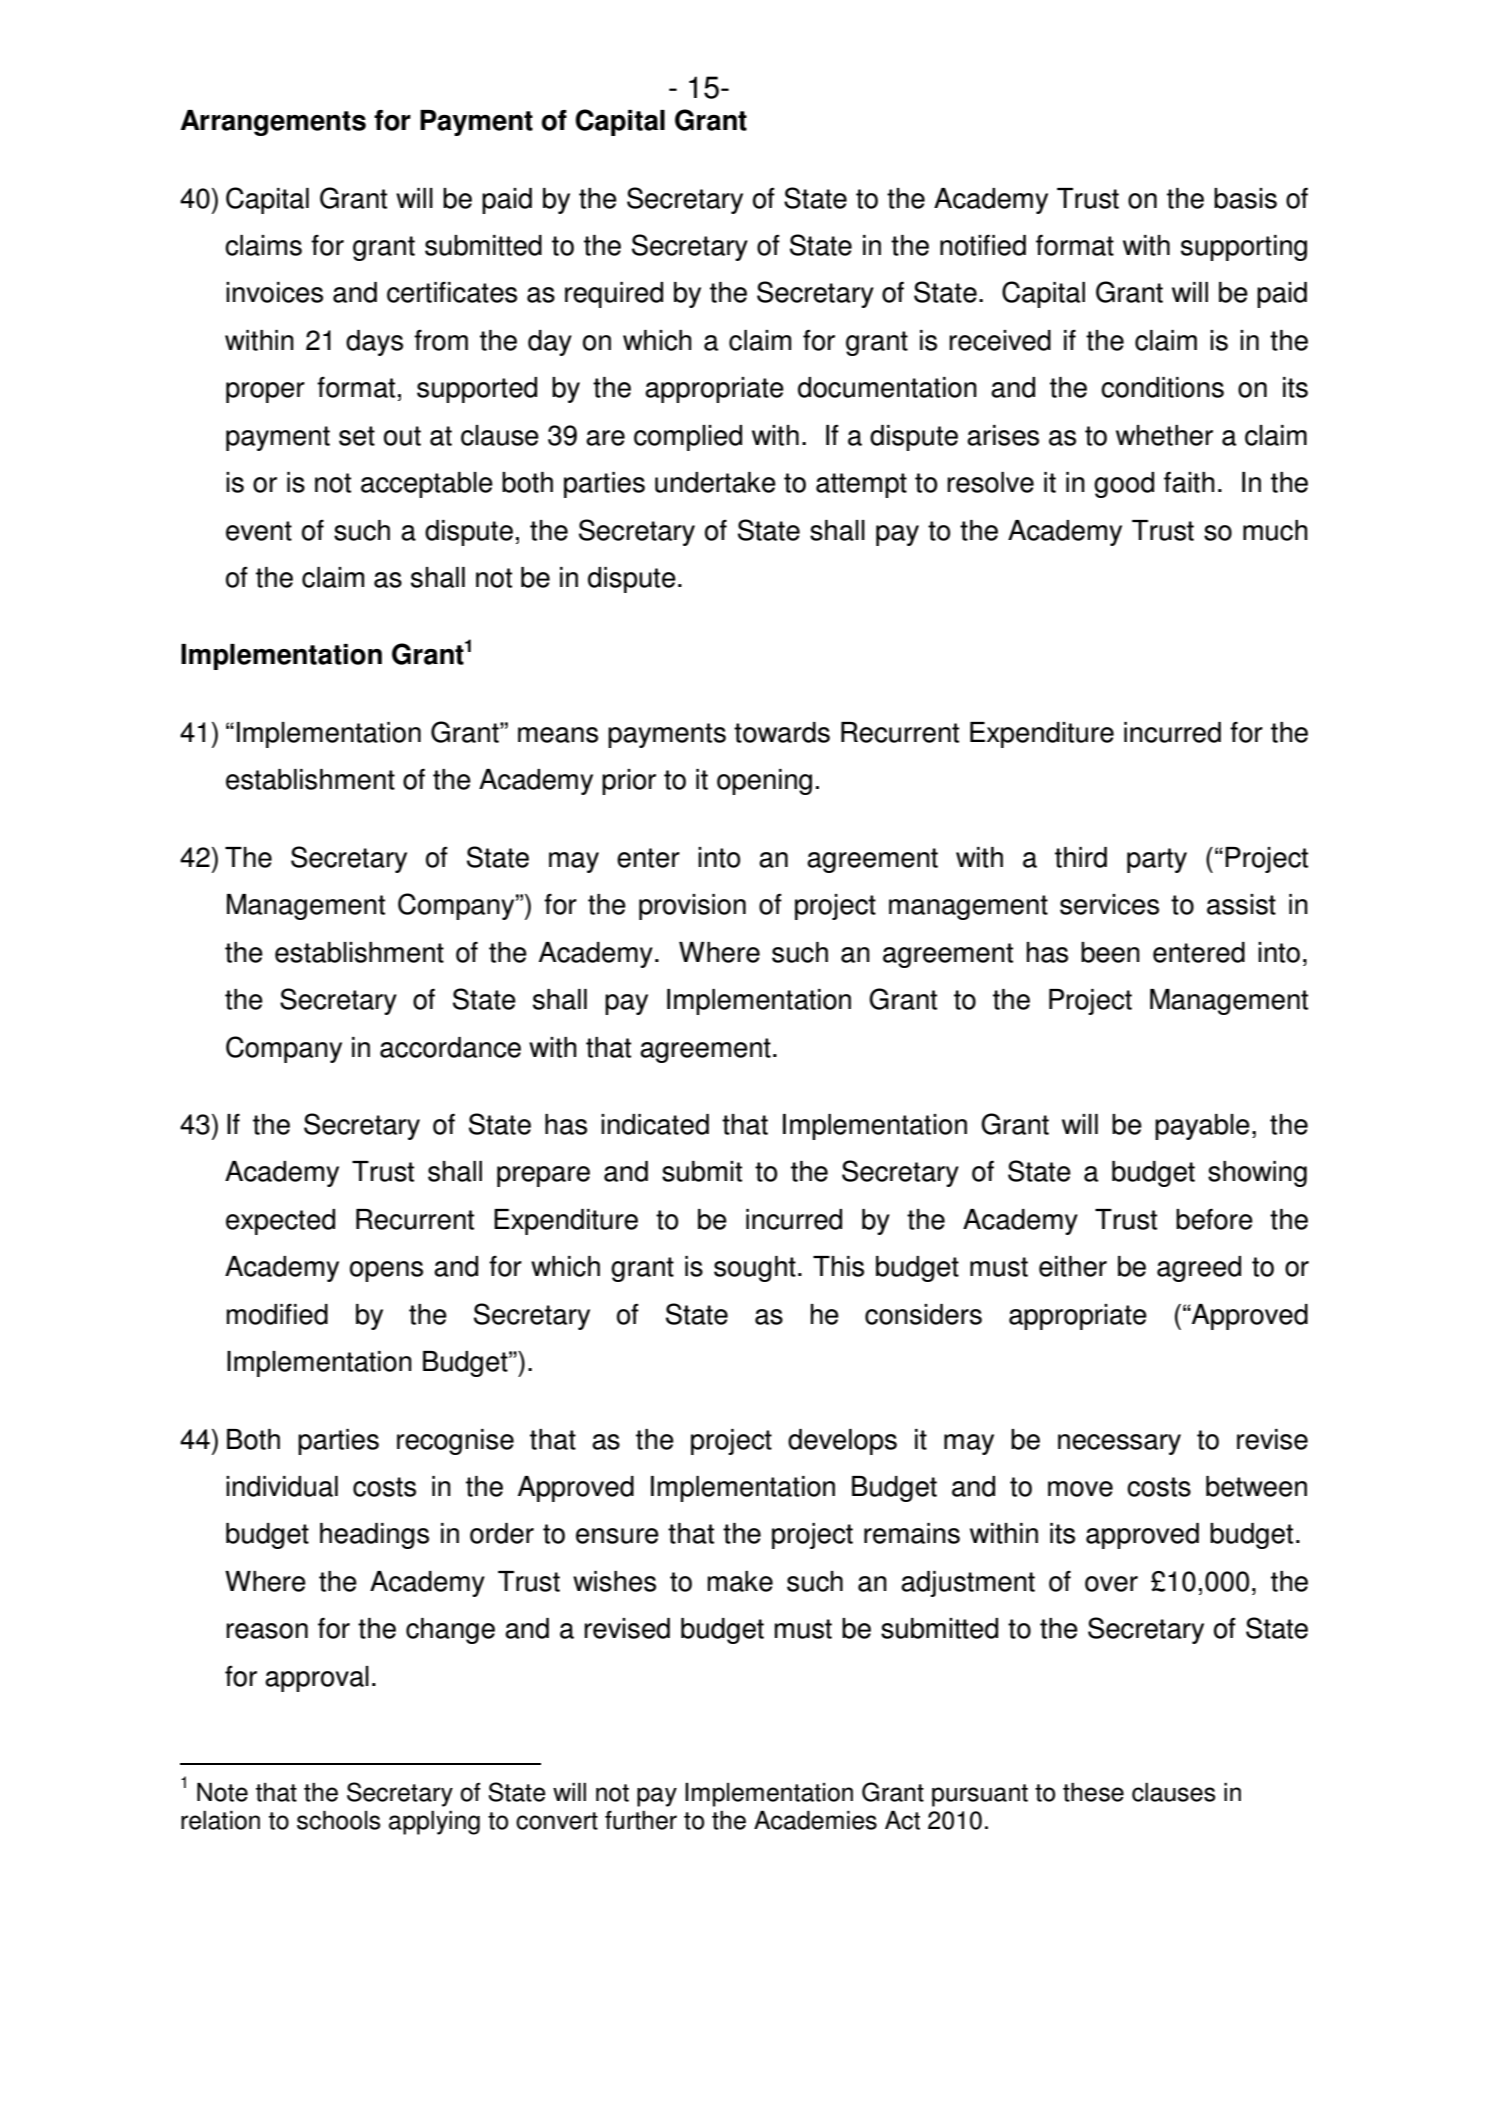 The width and height of the document is (1488, 2105). What do you see at coordinates (1244, 248) in the document?
I see `supporting` at bounding box center [1244, 248].
